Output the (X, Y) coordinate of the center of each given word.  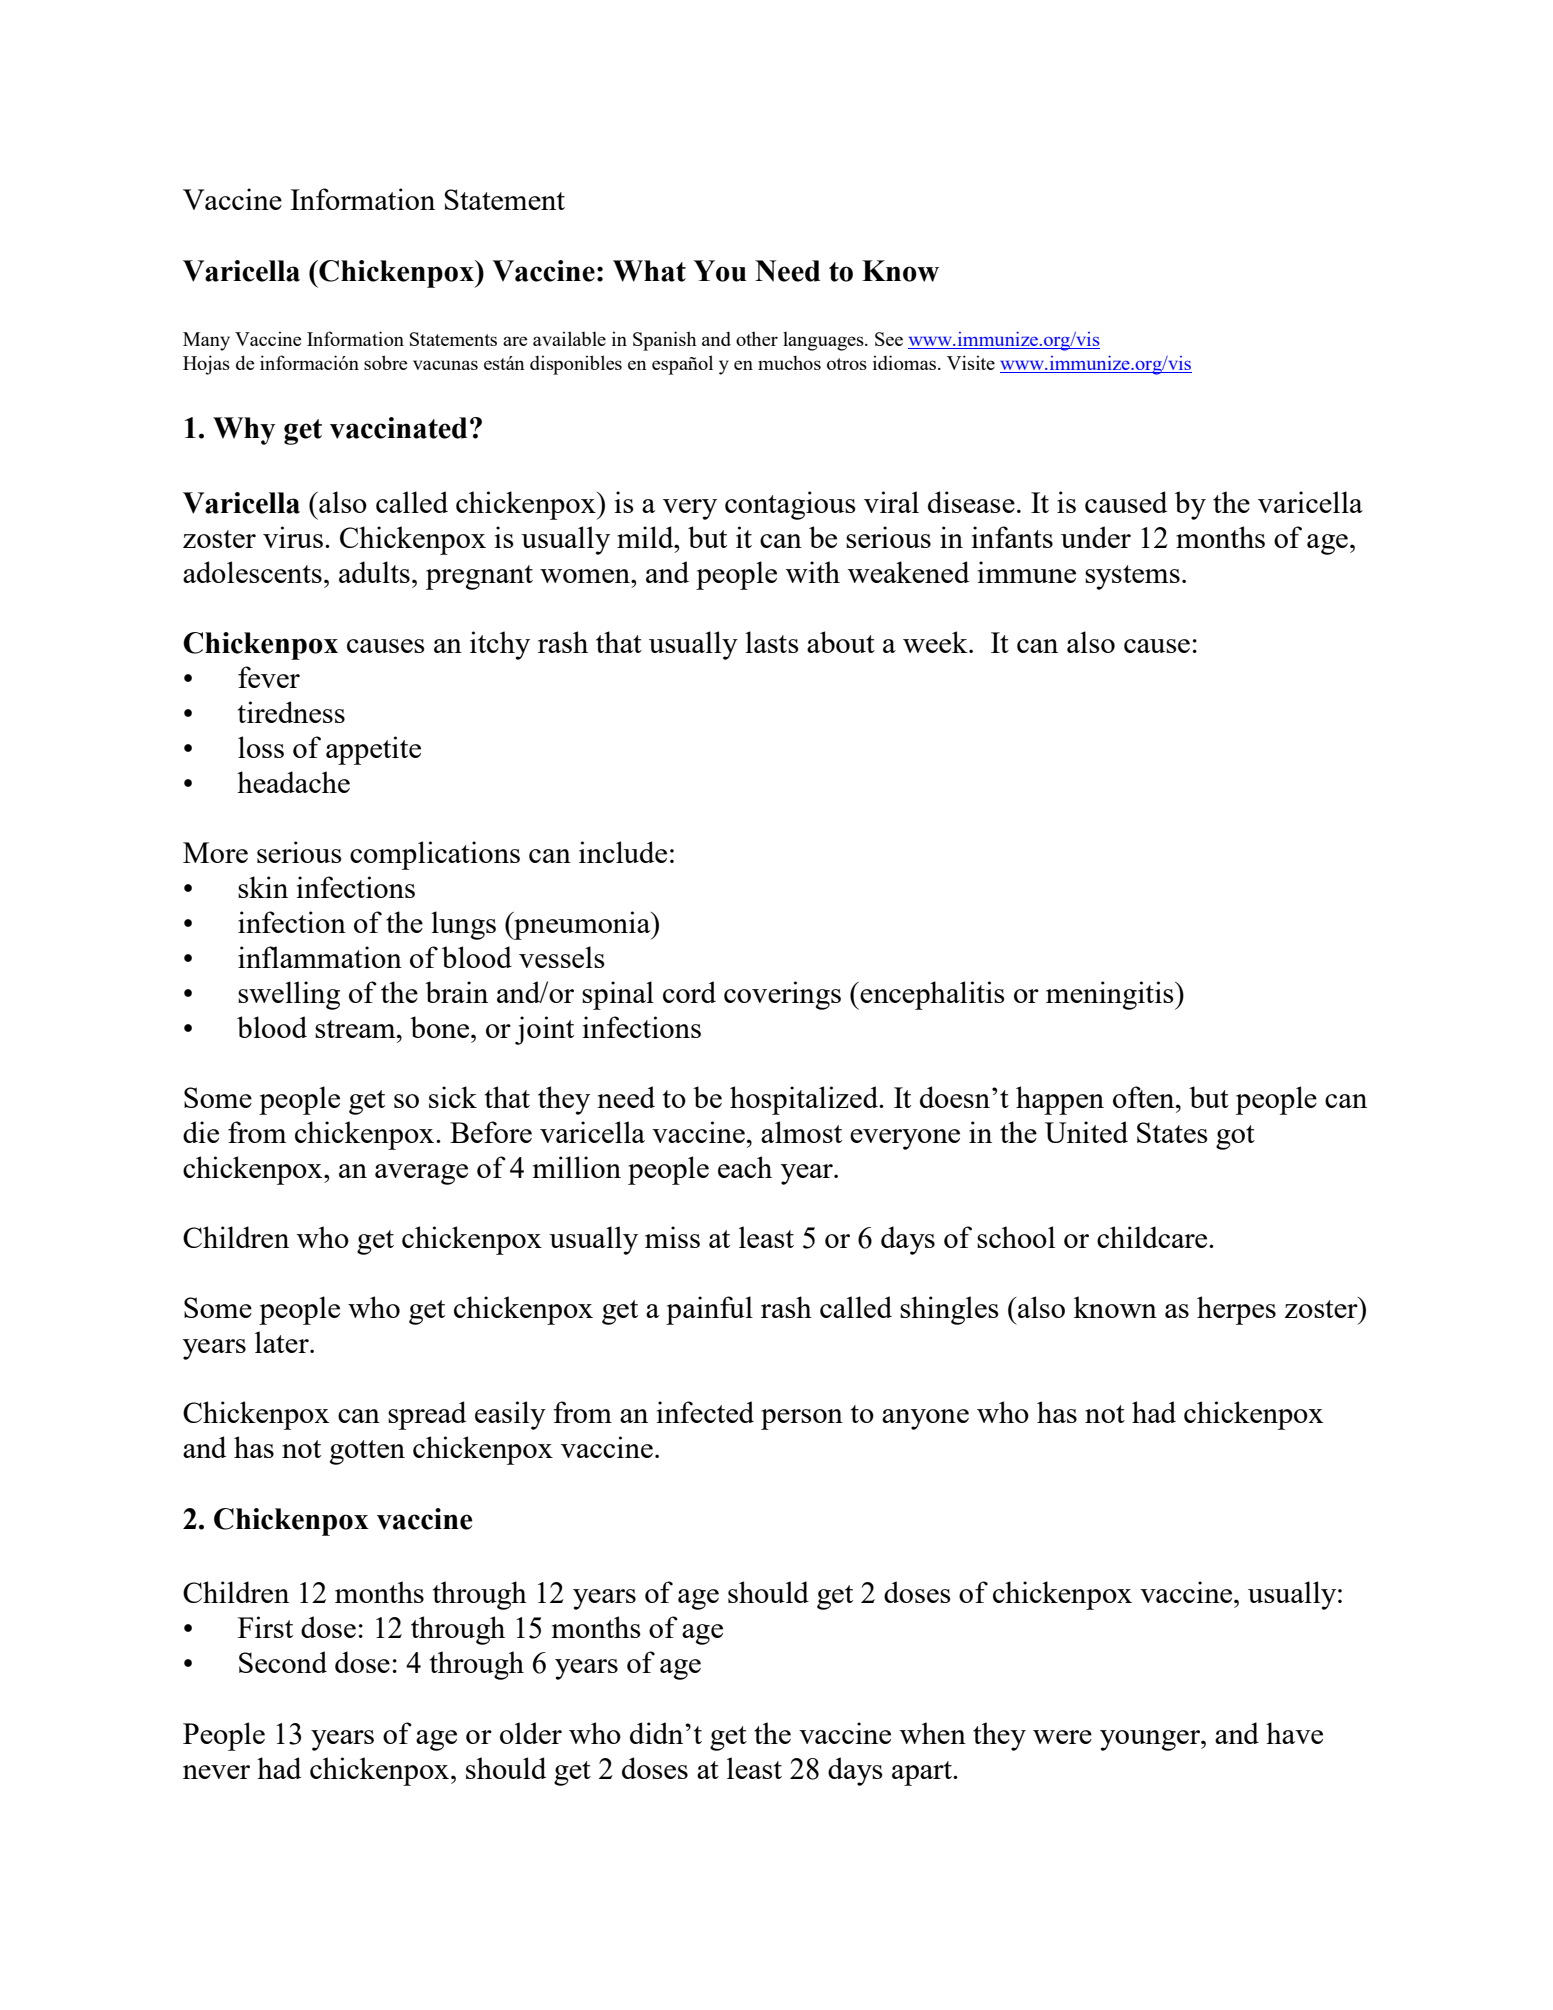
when (933, 1733)
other (757, 338)
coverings (782, 995)
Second (283, 1662)
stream (356, 1029)
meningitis (1111, 995)
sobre (386, 362)
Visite (971, 362)
